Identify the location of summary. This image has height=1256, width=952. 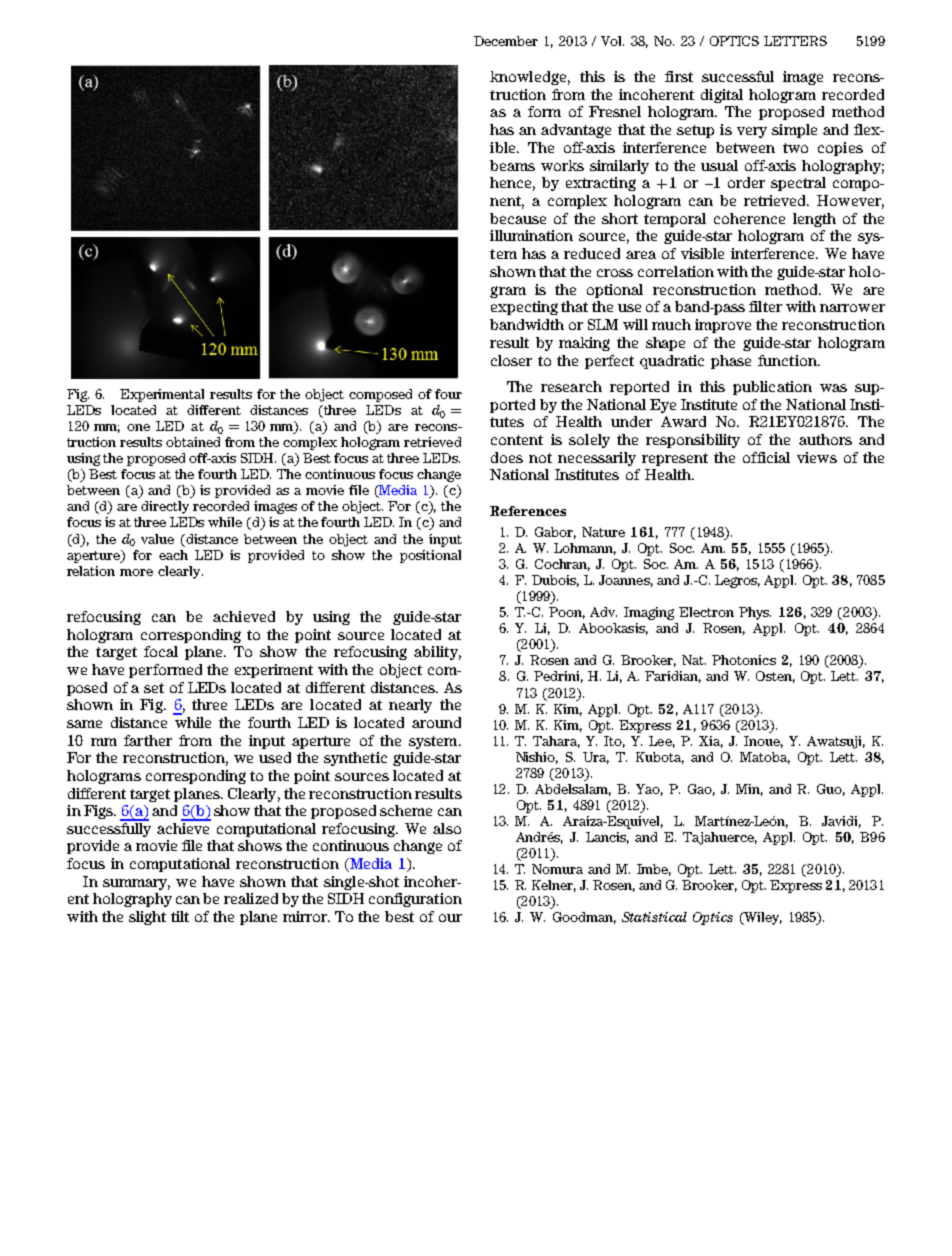
(136, 884).
